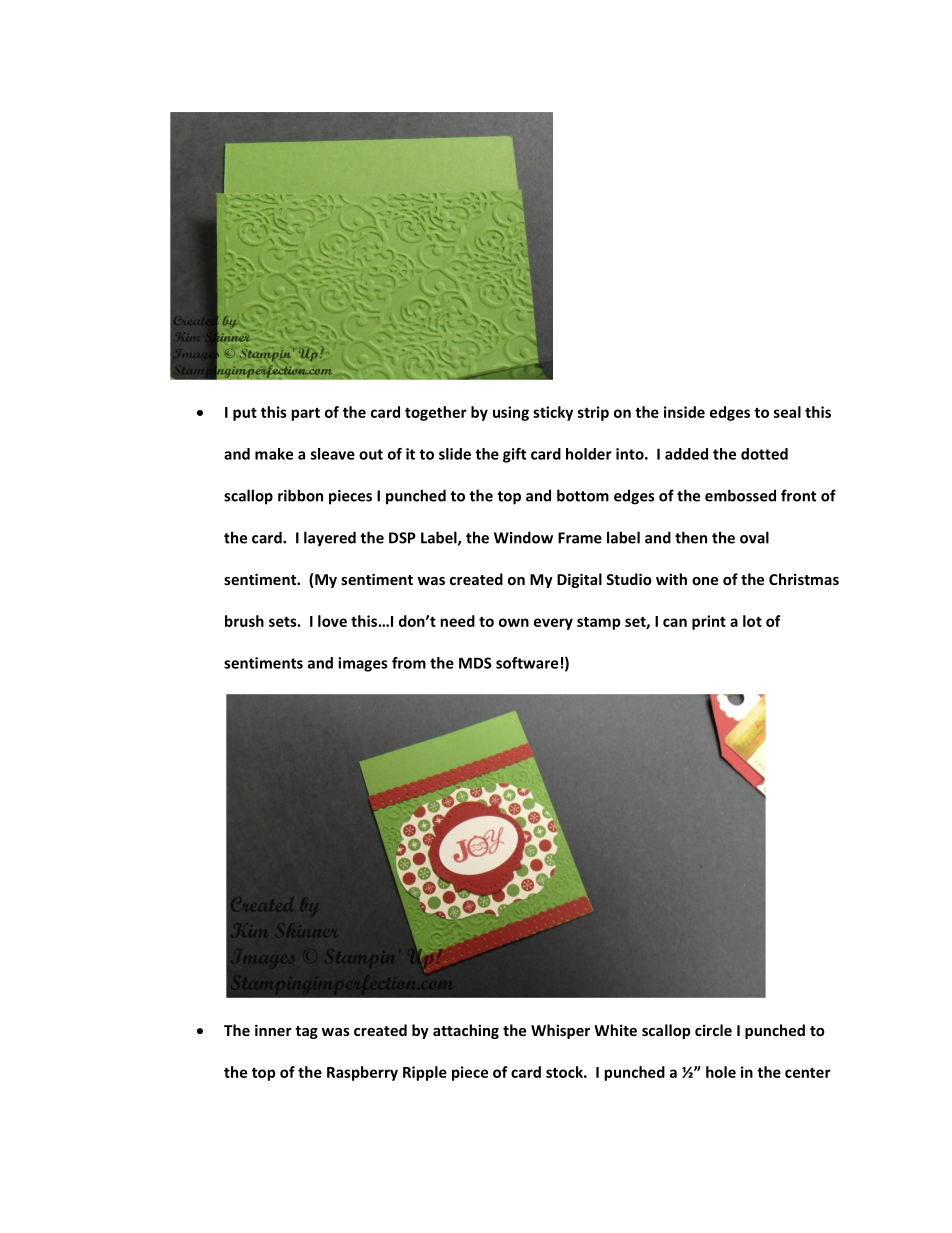 The image size is (952, 1233). What do you see at coordinates (273, 1030) in the image?
I see `inner` at bounding box center [273, 1030].
